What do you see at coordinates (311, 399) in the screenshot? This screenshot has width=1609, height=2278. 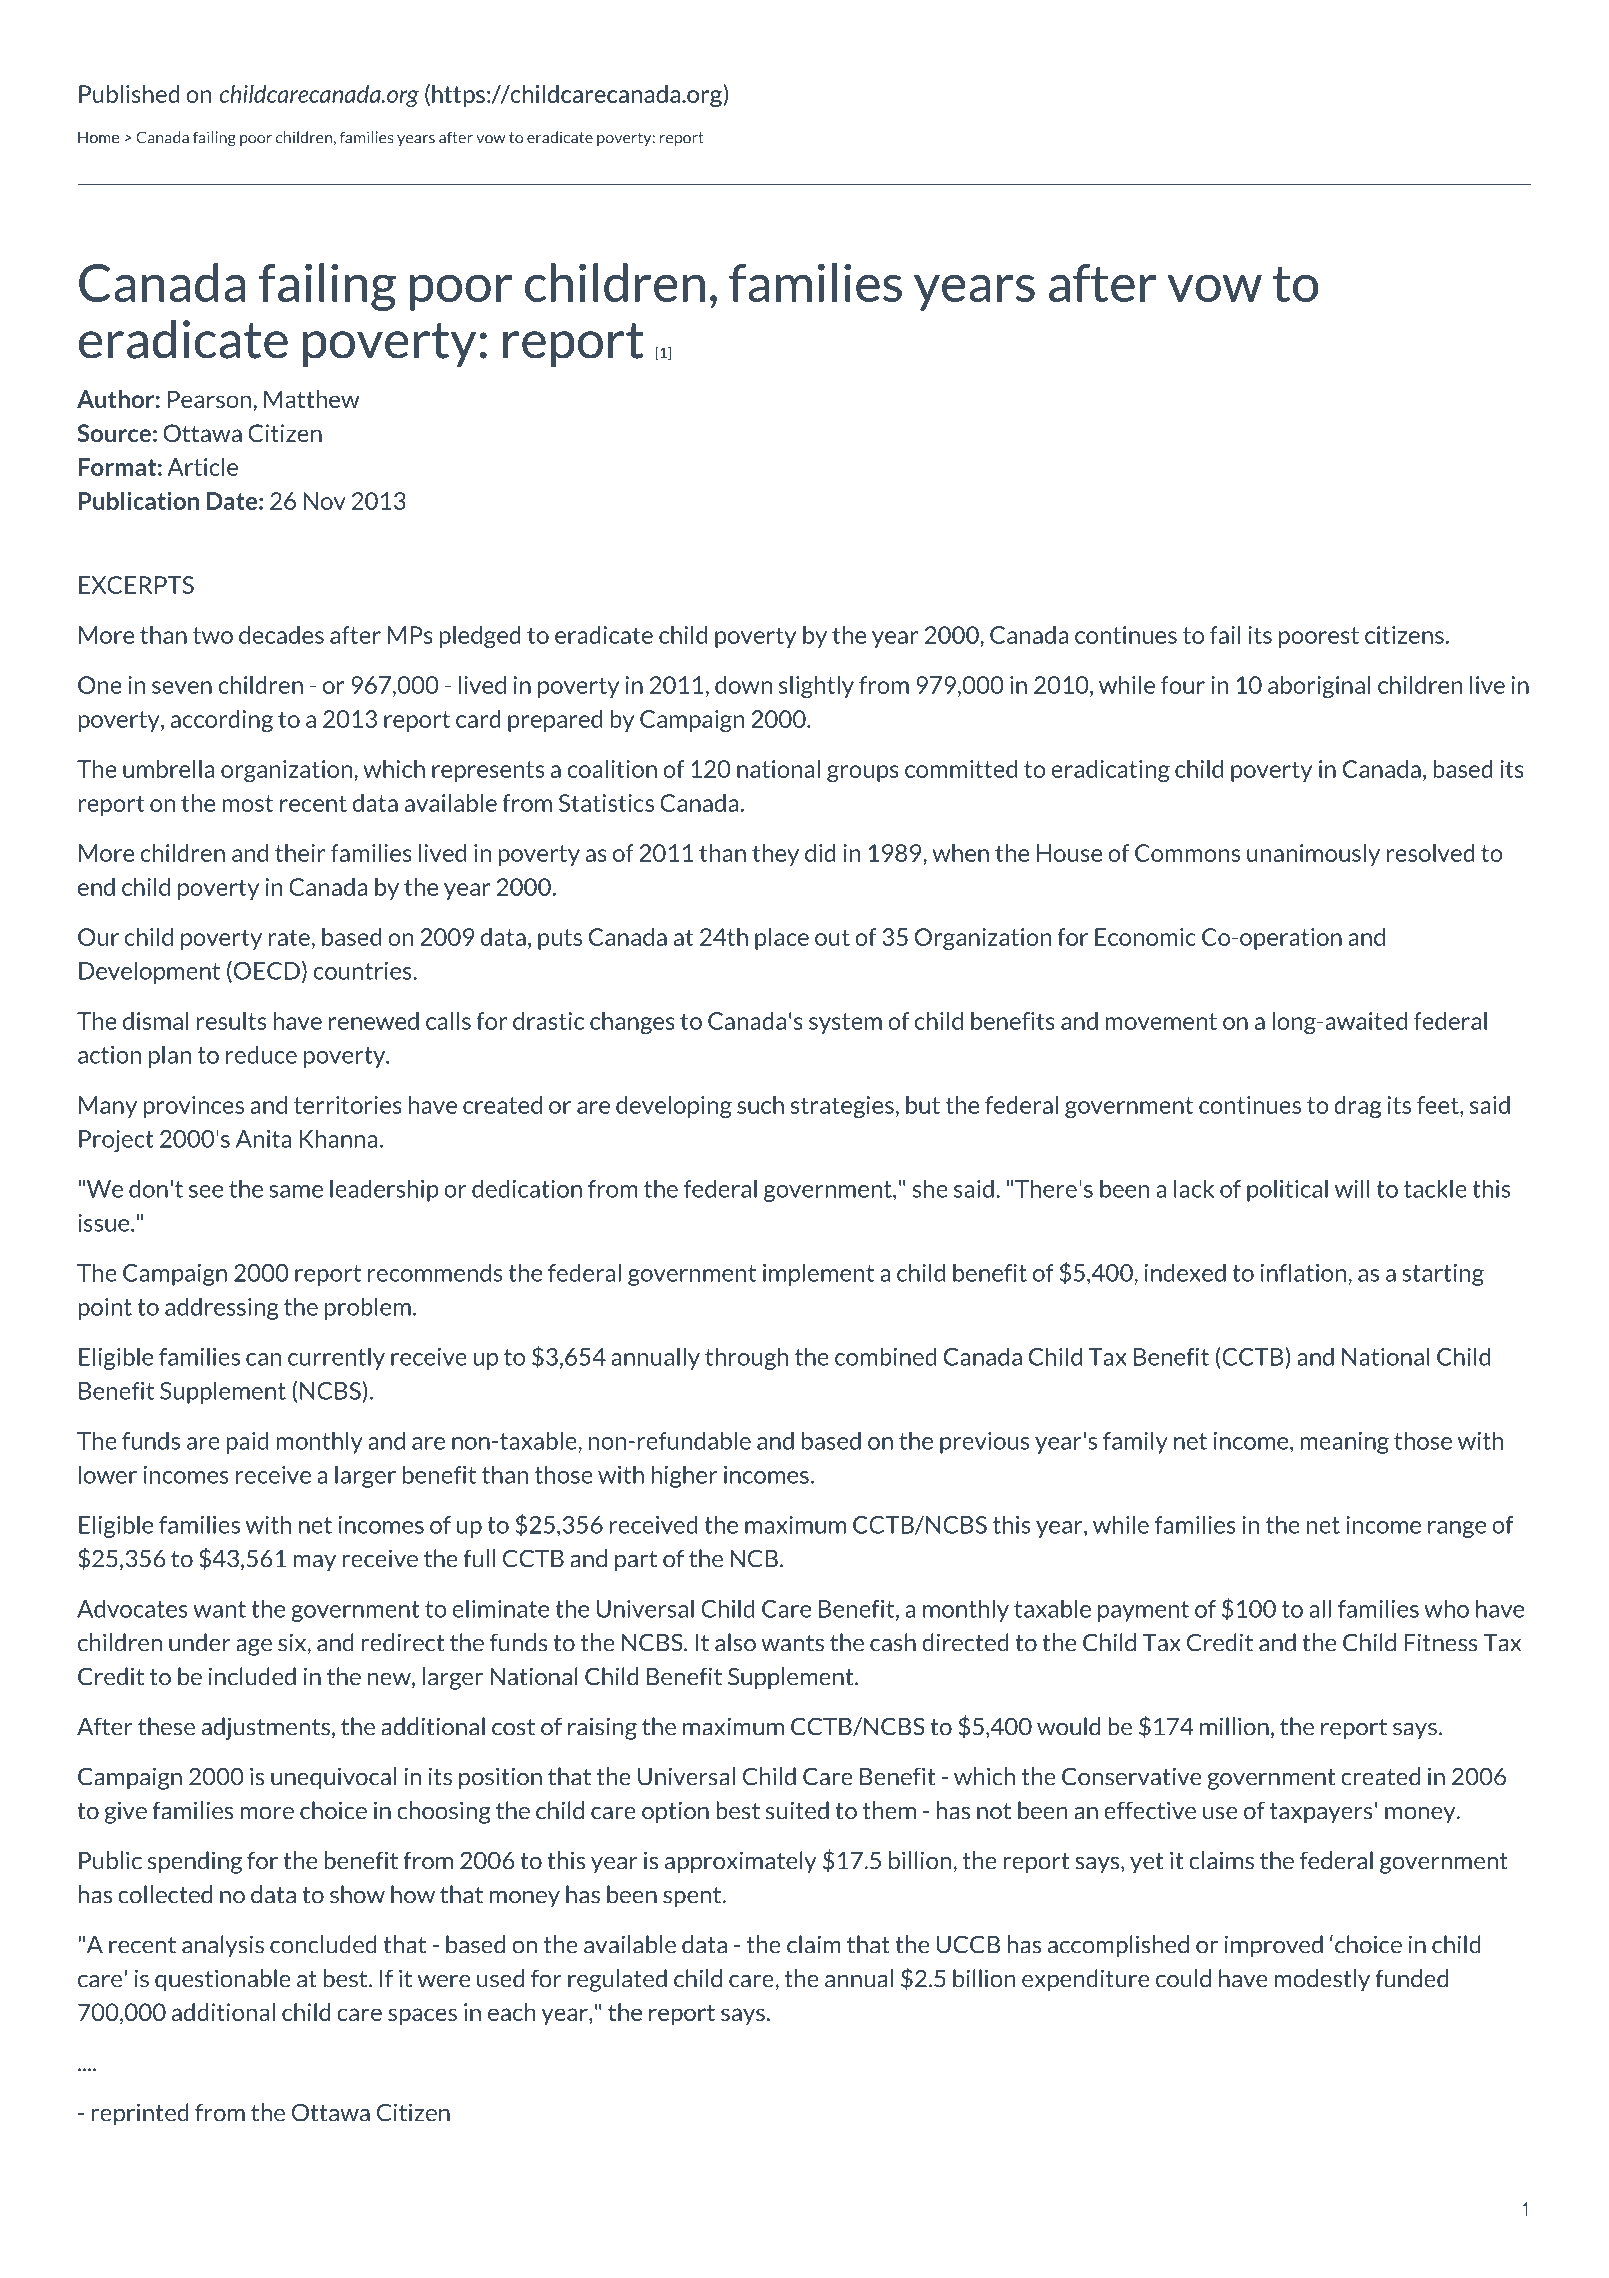 I see `Matthew` at bounding box center [311, 399].
